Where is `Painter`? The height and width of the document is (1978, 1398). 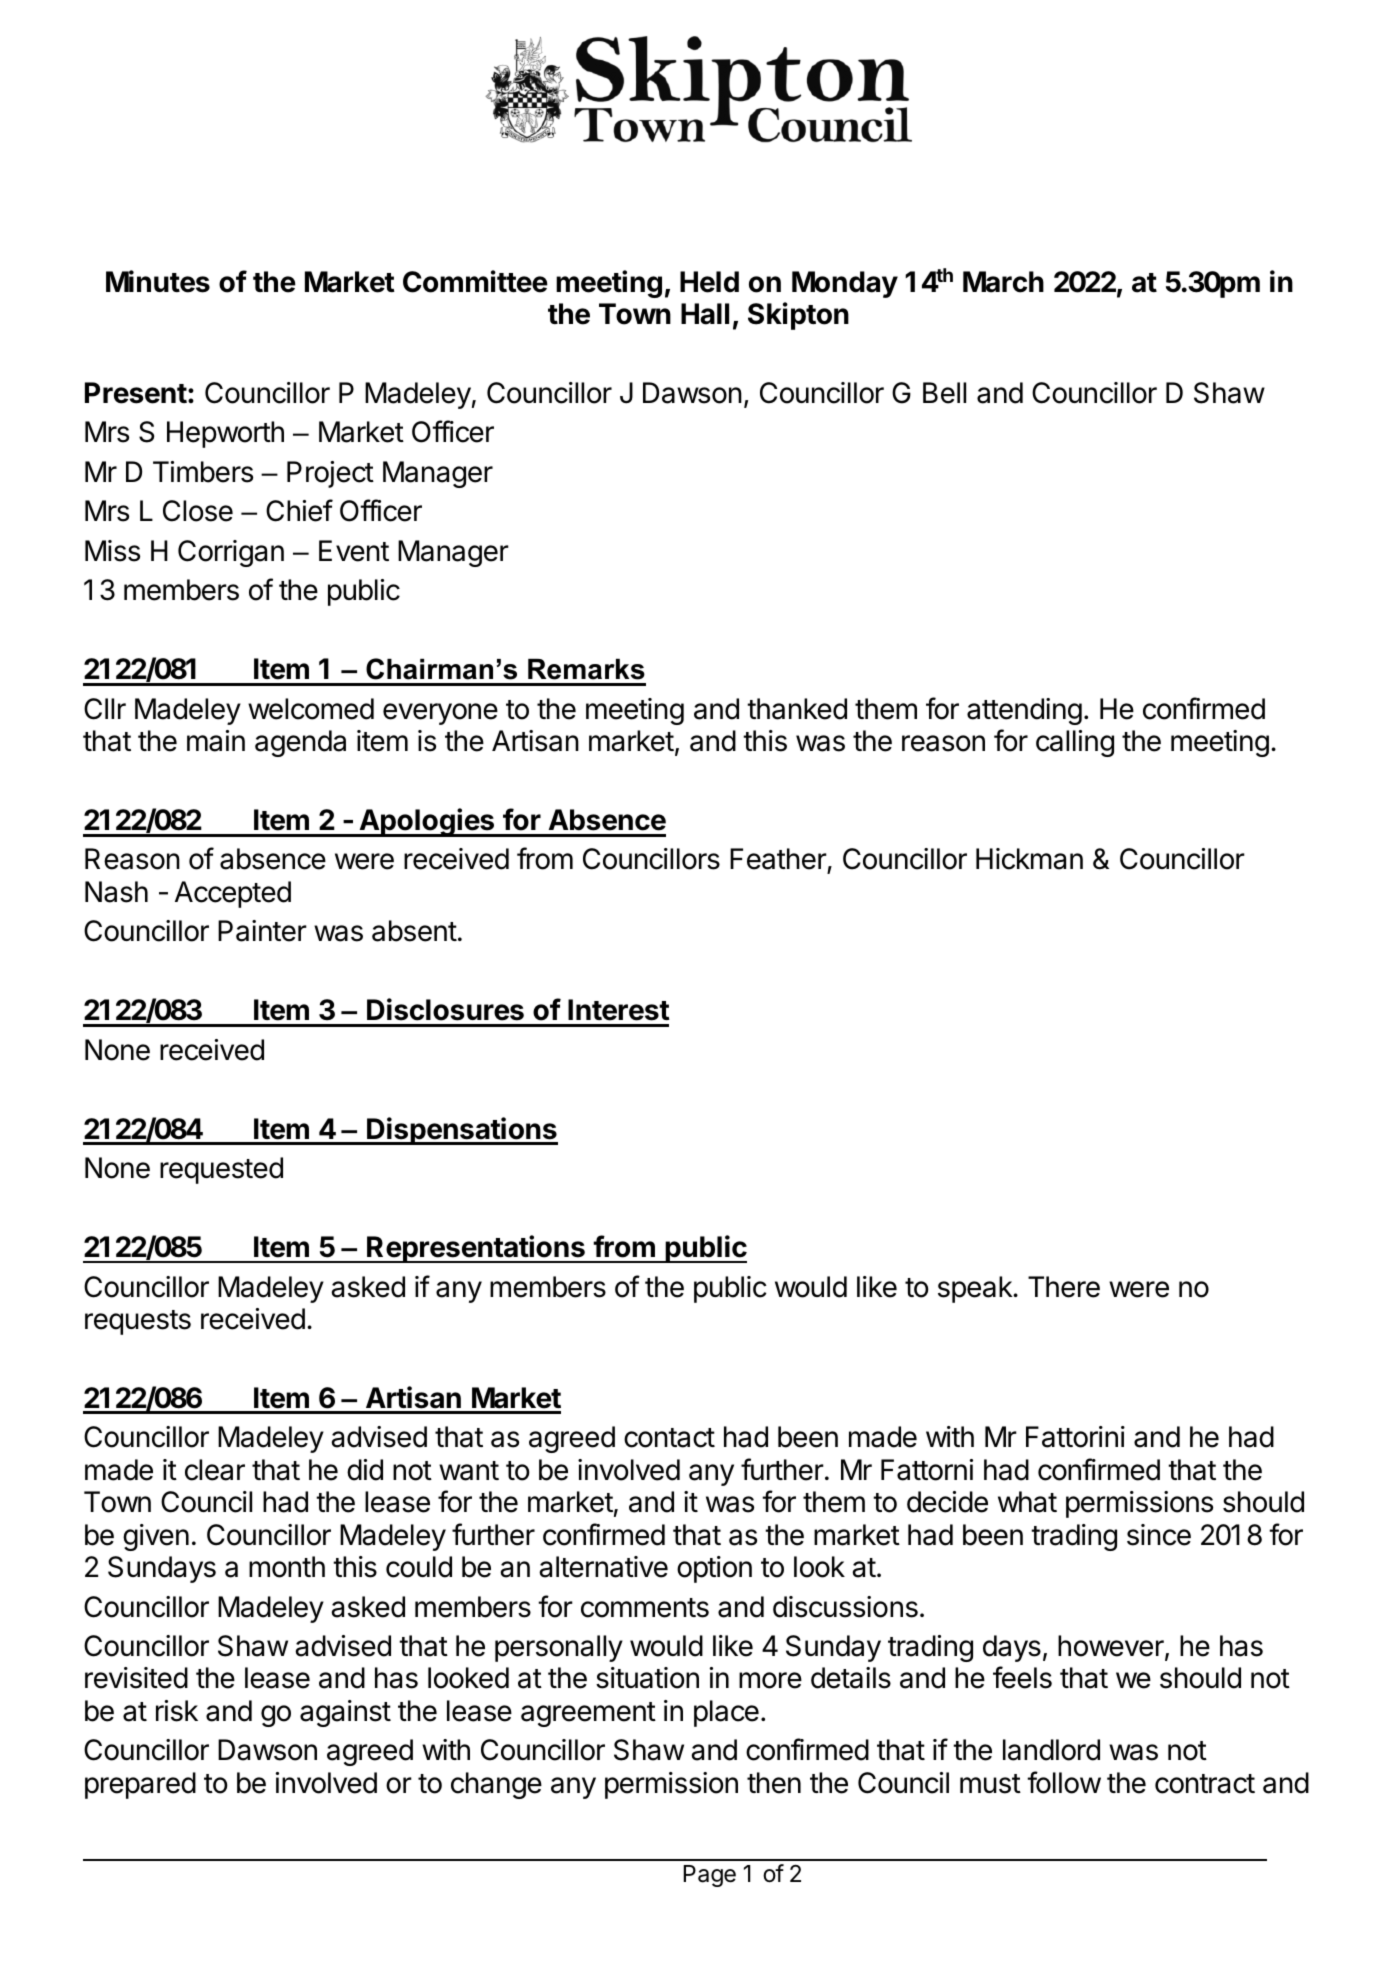
Painter is located at coordinates (262, 931).
